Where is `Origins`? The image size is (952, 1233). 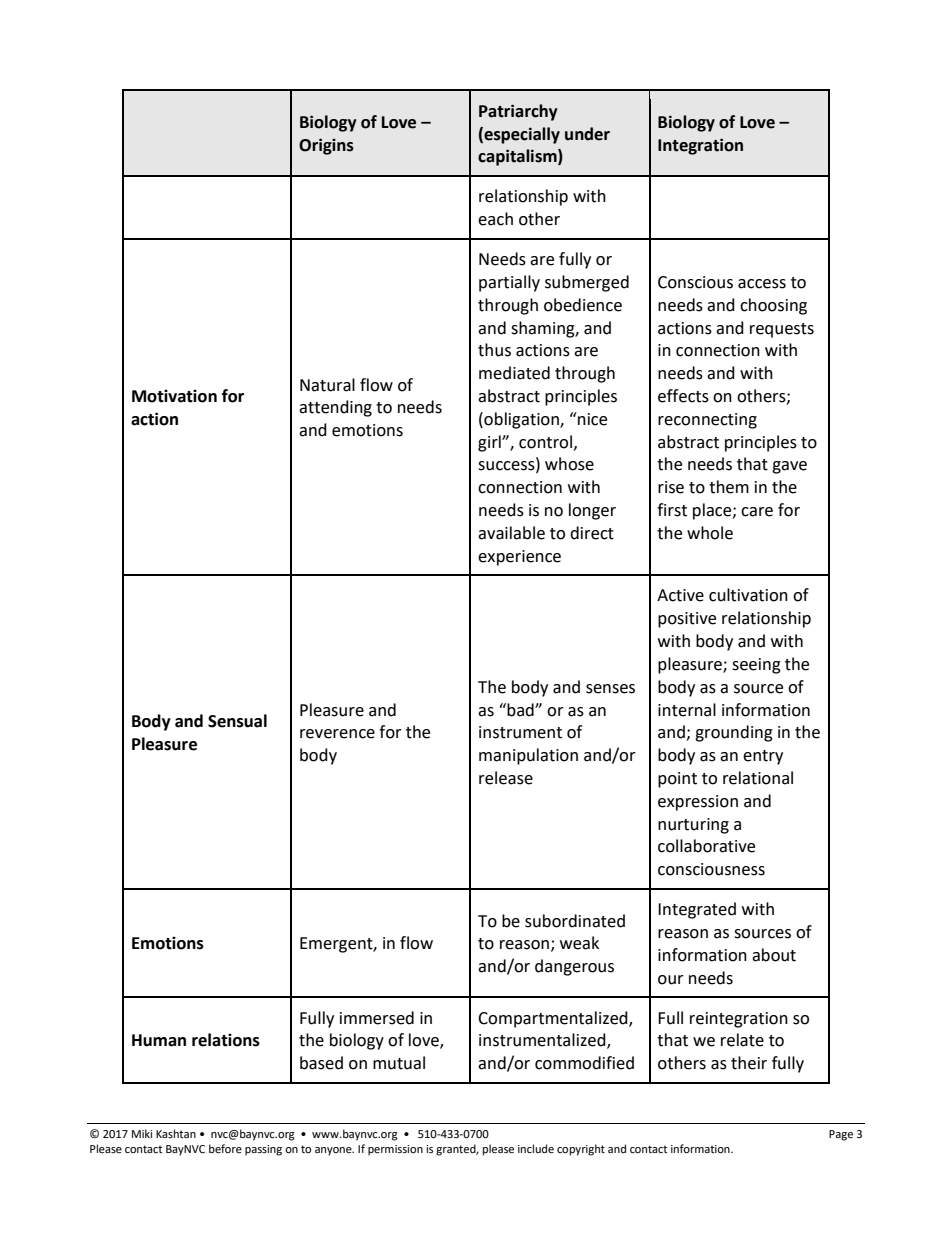 Origins is located at coordinates (326, 146).
